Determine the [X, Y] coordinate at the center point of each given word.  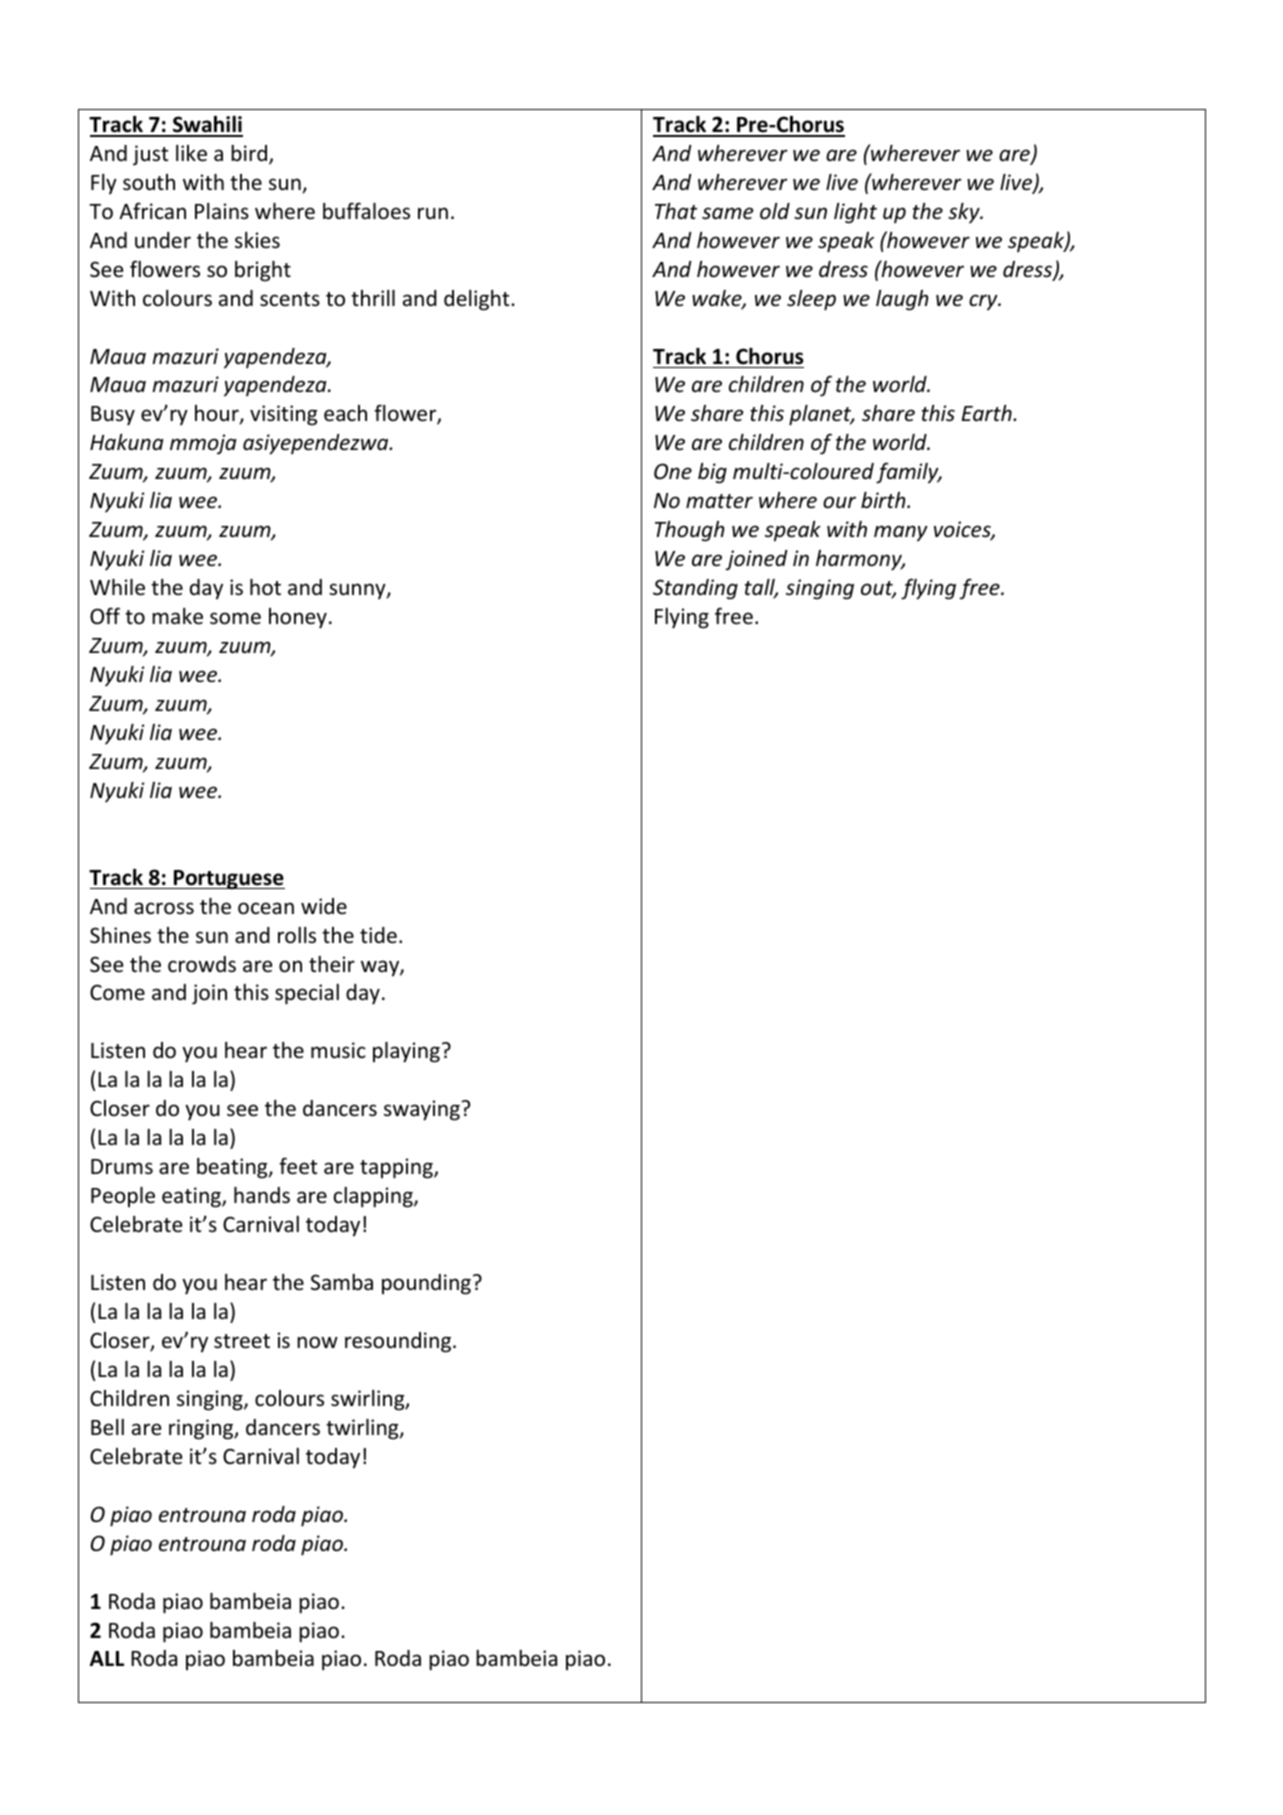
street [242, 1341]
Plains [222, 211]
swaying [422, 1110]
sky [965, 213]
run [433, 213]
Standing [695, 589]
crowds [202, 964]
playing [406, 1052]
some [235, 618]
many [901, 533]
